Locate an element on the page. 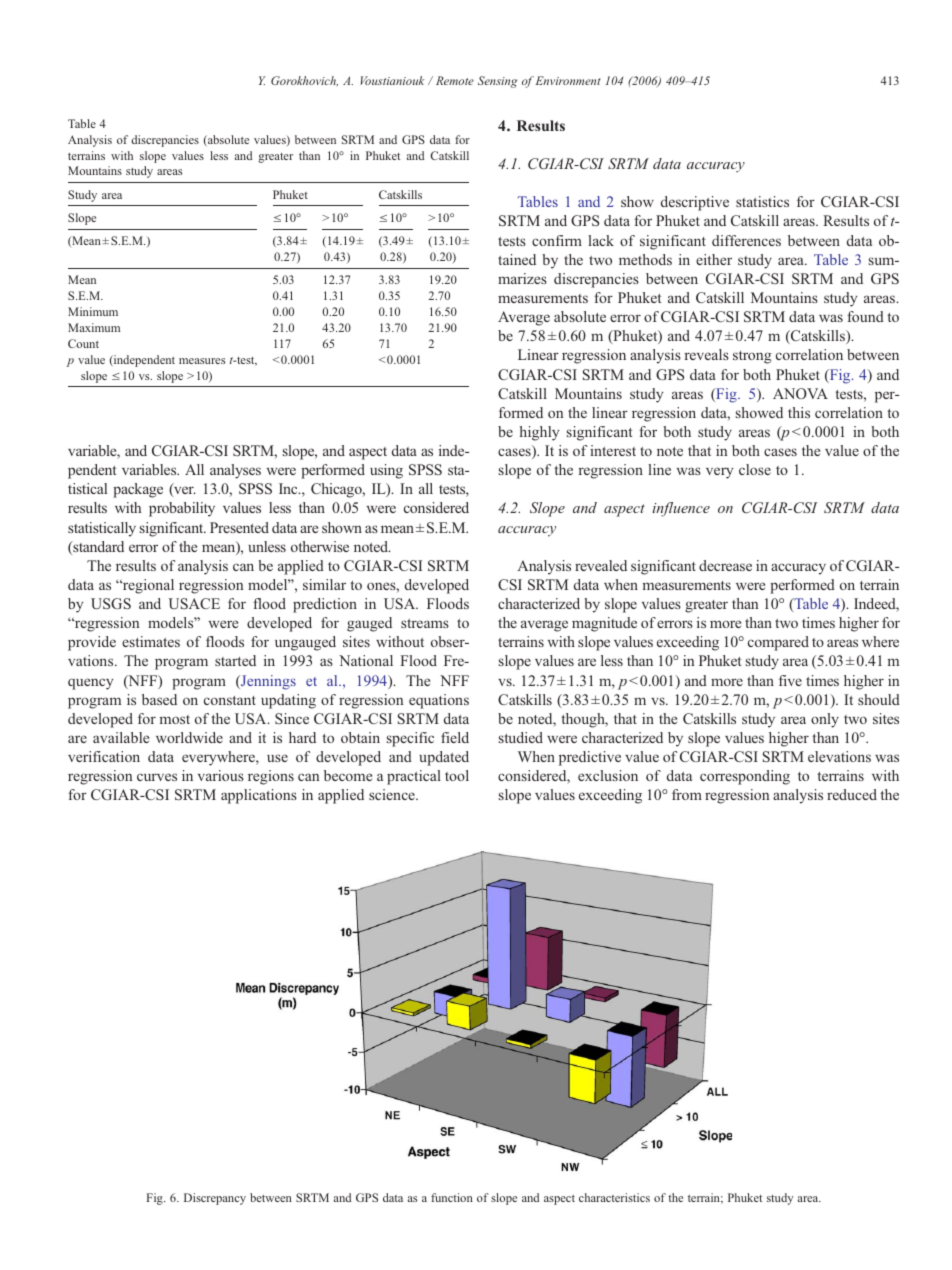  function is located at coordinates (452, 1197).
